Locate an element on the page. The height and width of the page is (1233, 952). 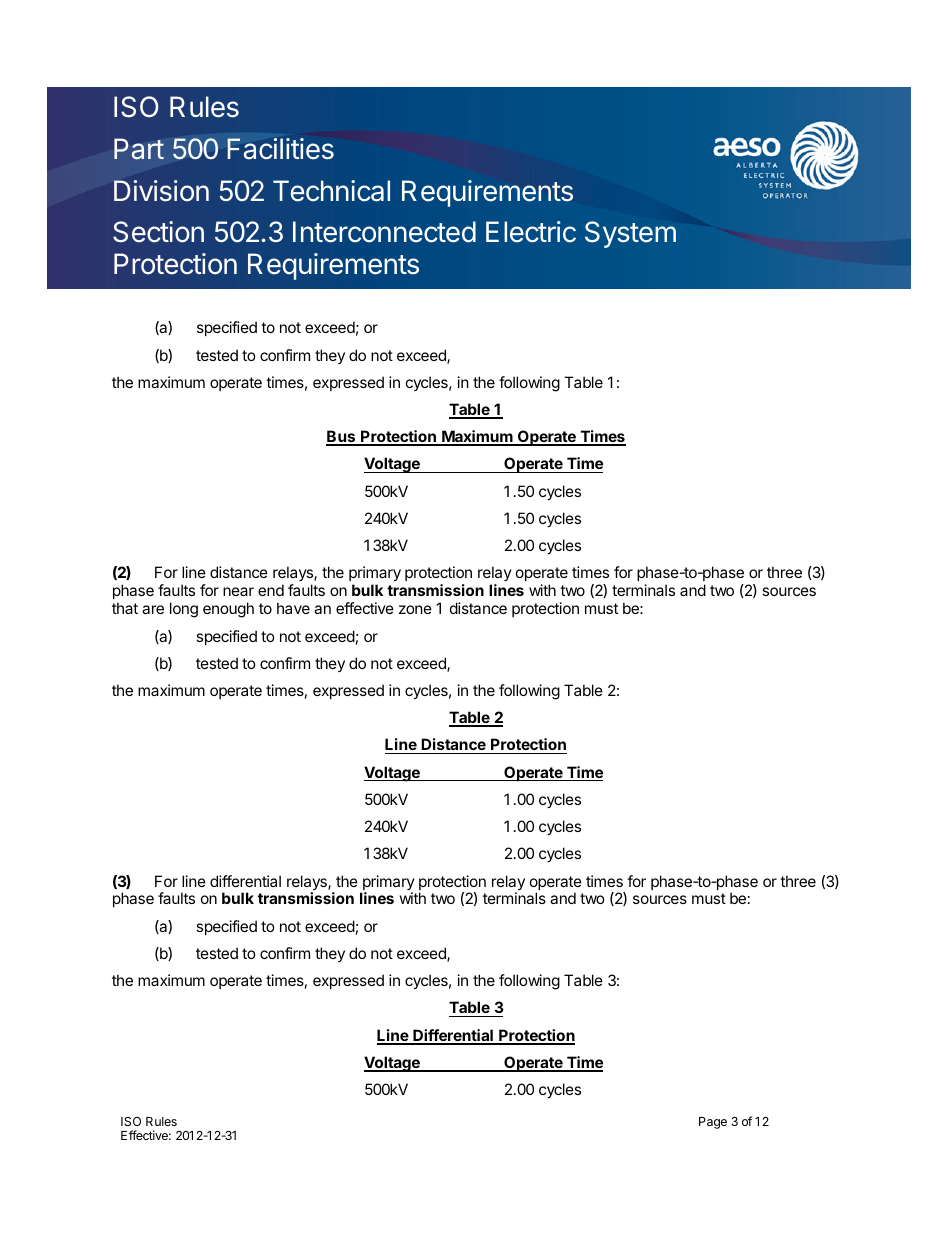
that is located at coordinates (125, 608).
